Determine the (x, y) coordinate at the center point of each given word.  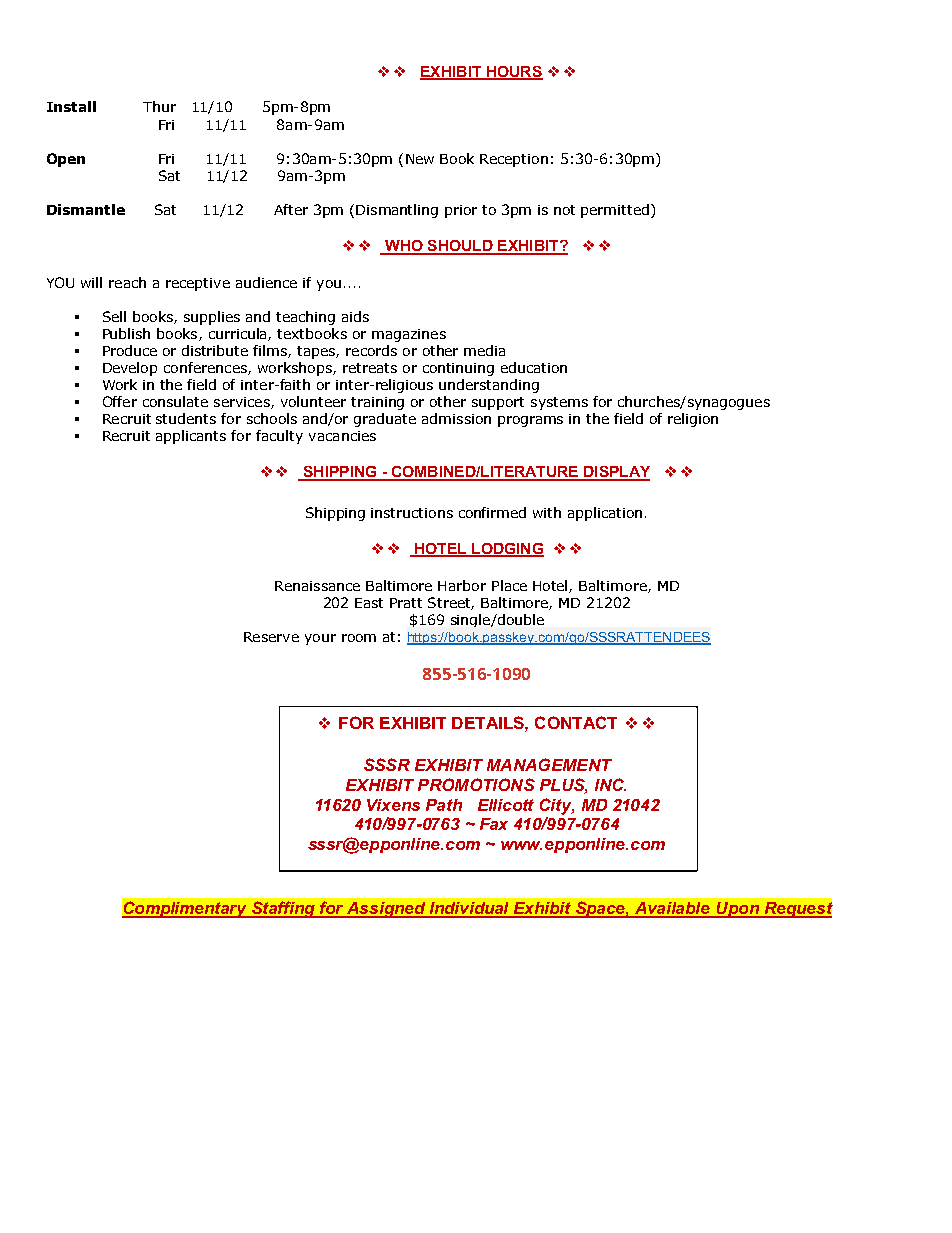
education (534, 367)
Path (444, 805)
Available (673, 909)
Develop (130, 369)
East (369, 603)
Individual (469, 909)
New (420, 159)
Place (509, 585)
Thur (159, 106)
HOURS (513, 72)
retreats (370, 368)
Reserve (271, 637)
